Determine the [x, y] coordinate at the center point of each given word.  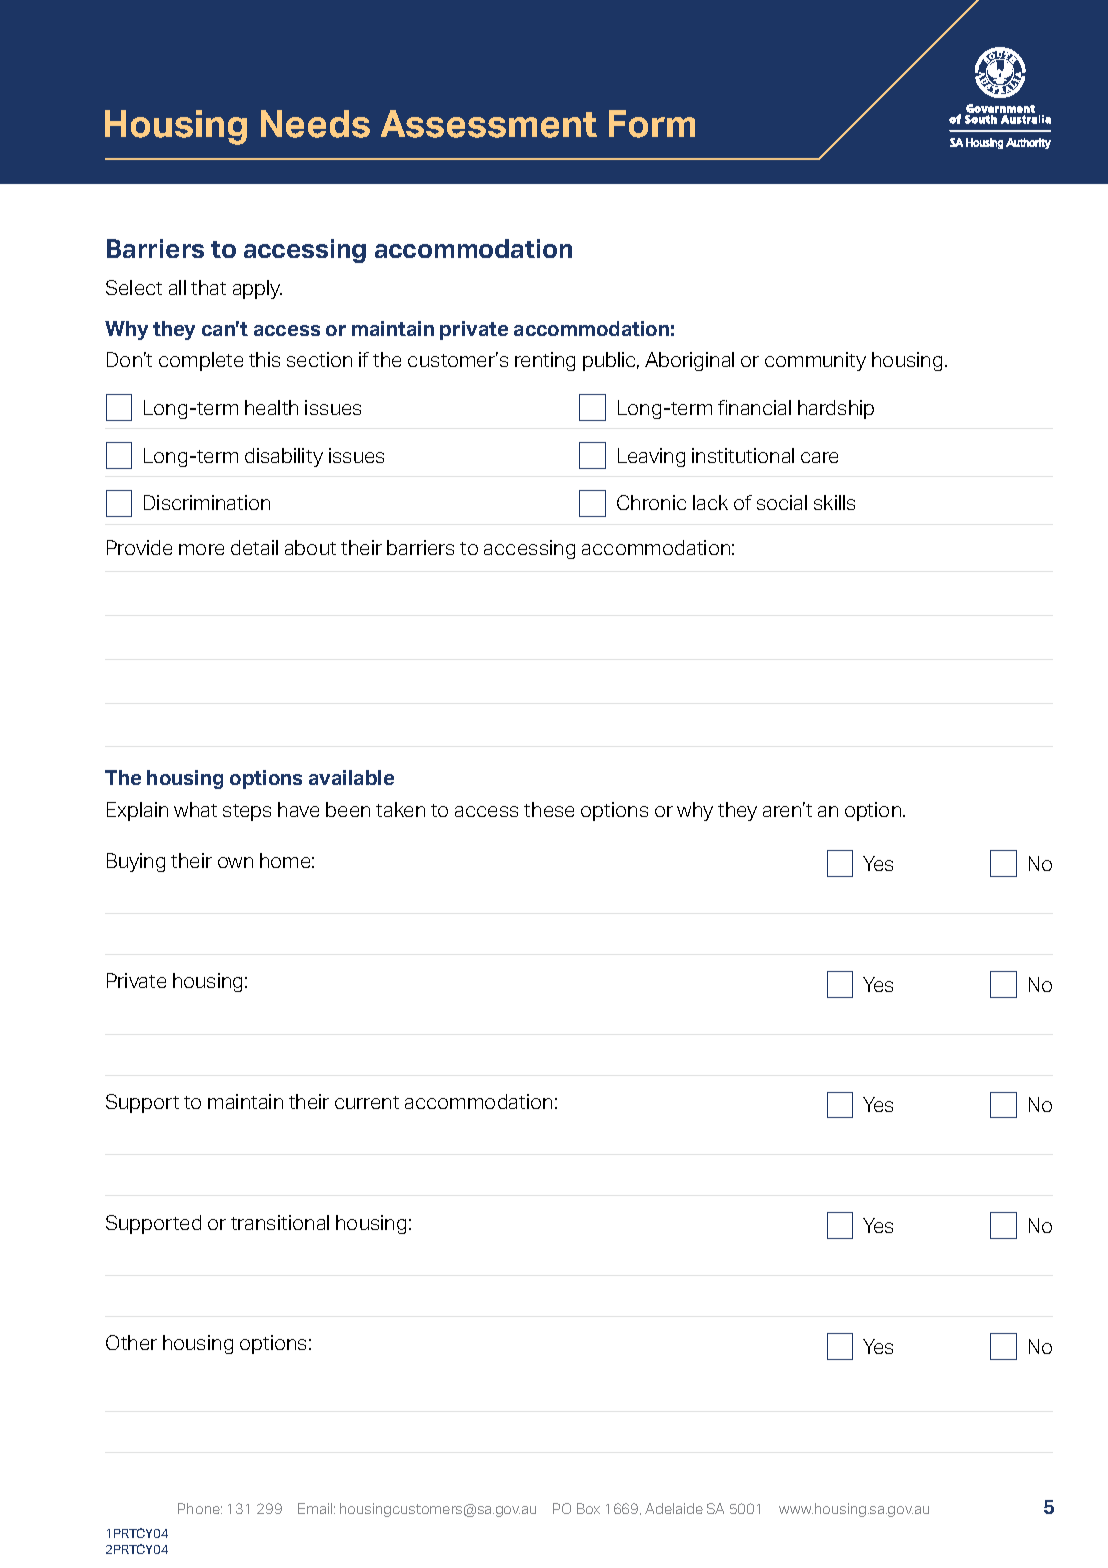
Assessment [489, 124]
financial [754, 407]
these [549, 809]
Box [588, 1508]
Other [131, 1342]
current [367, 1102]
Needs [315, 124]
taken [400, 809]
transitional [280, 1222]
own [235, 862]
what [195, 809]
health [271, 407]
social [782, 502]
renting [545, 361]
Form [652, 124]
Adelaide [674, 1508]
